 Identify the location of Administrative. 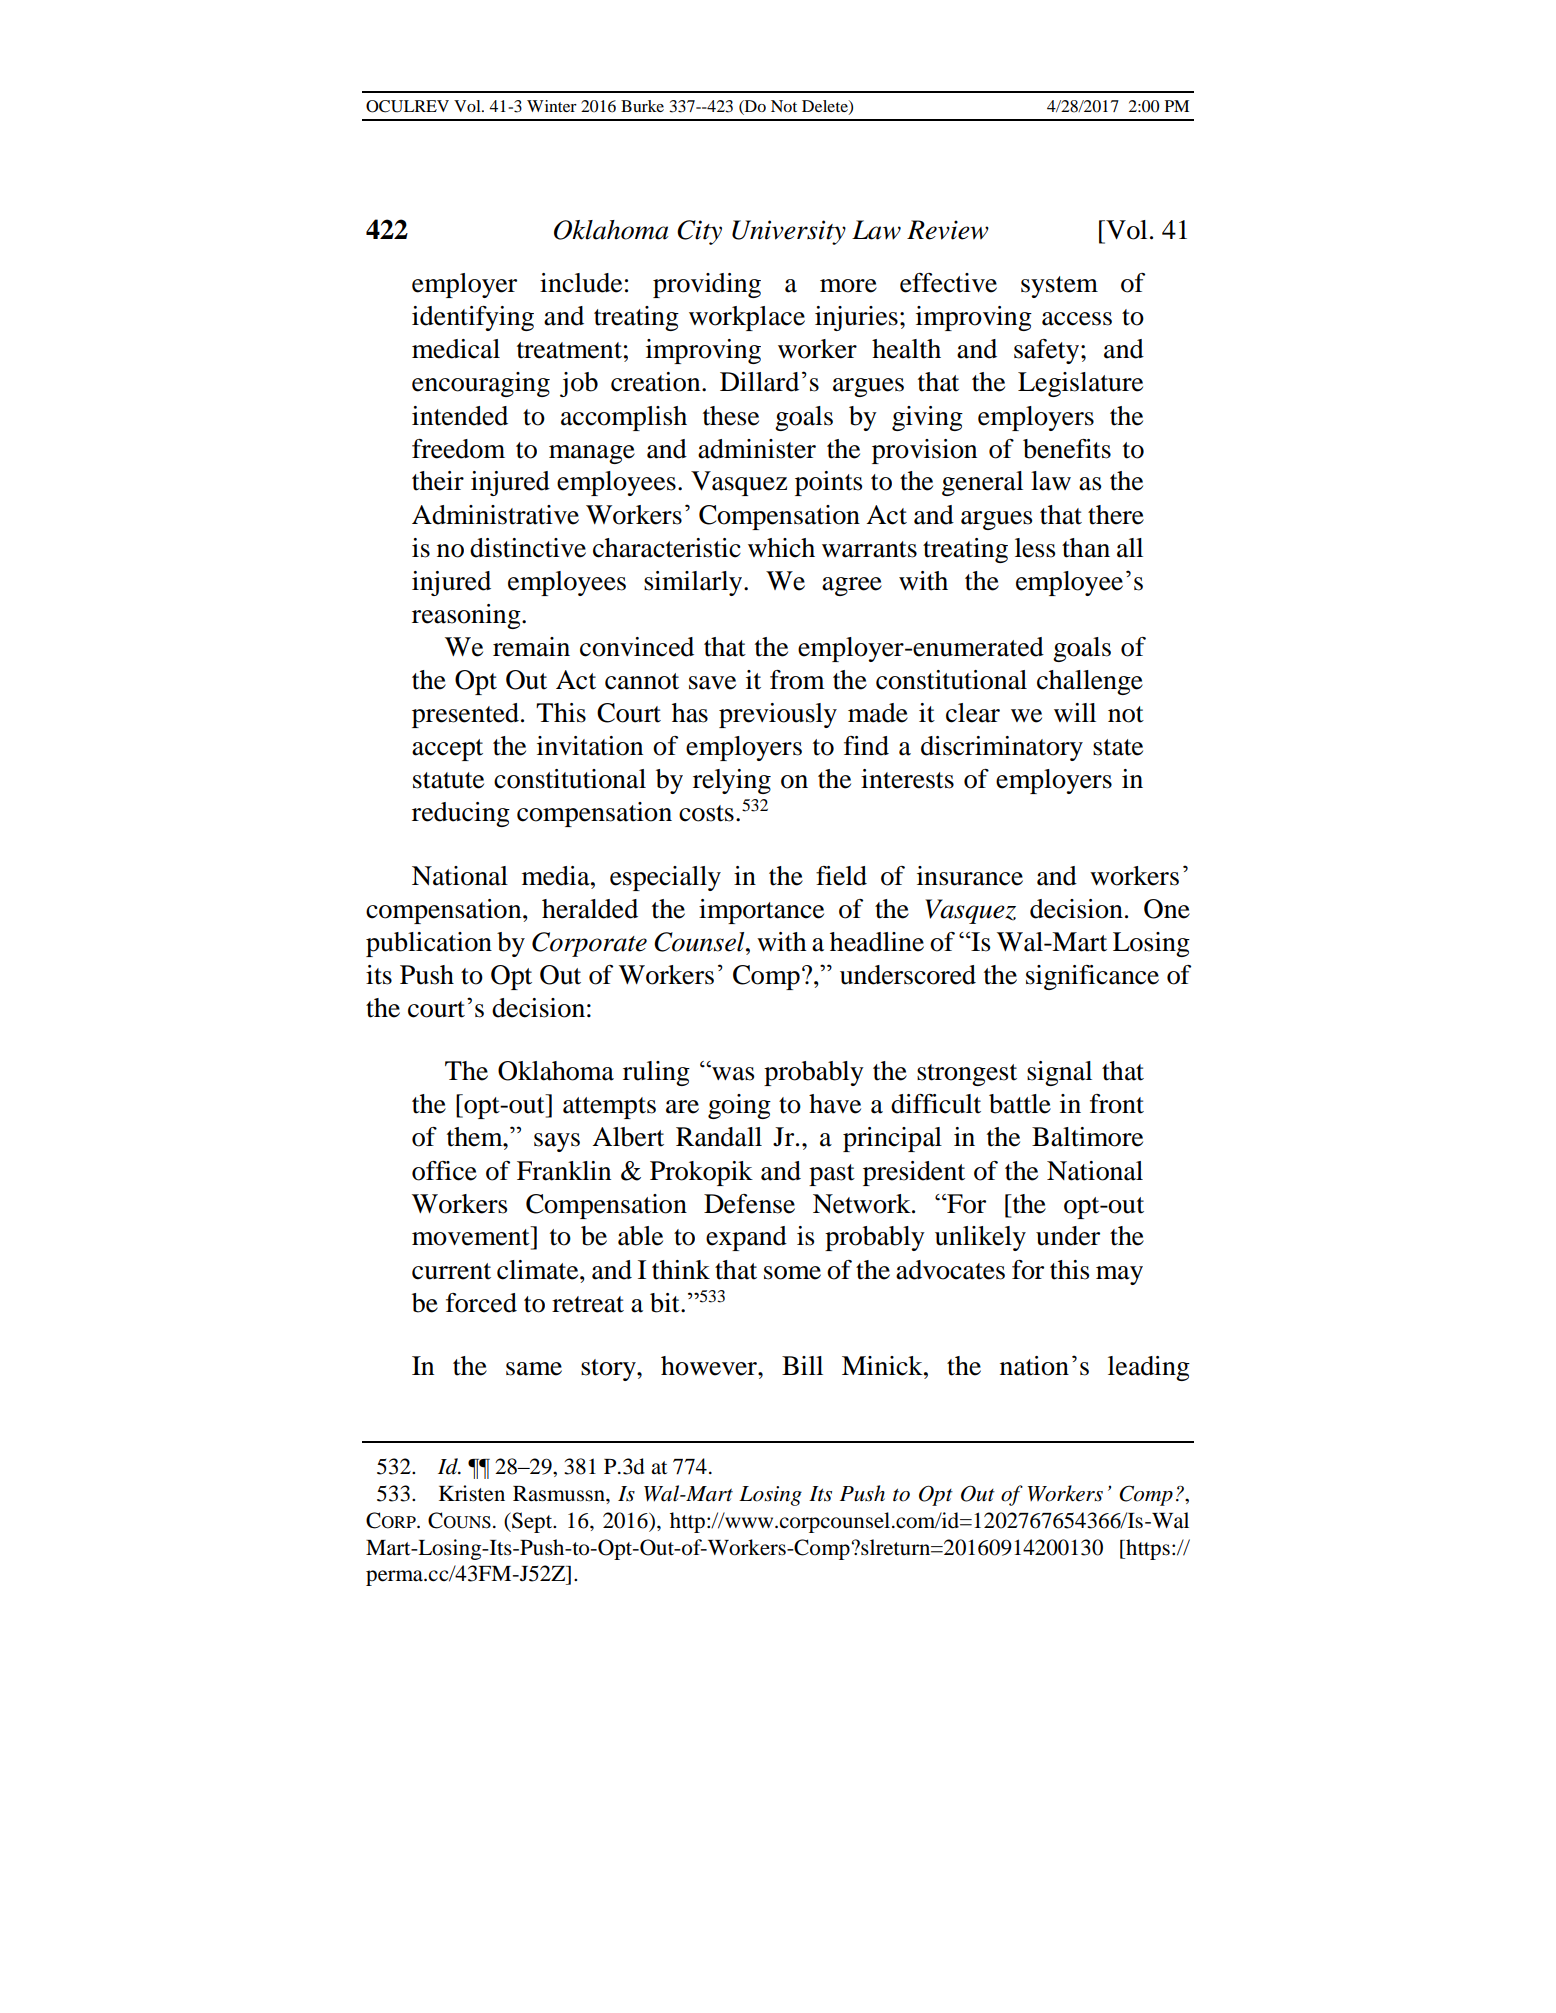
(495, 515).
